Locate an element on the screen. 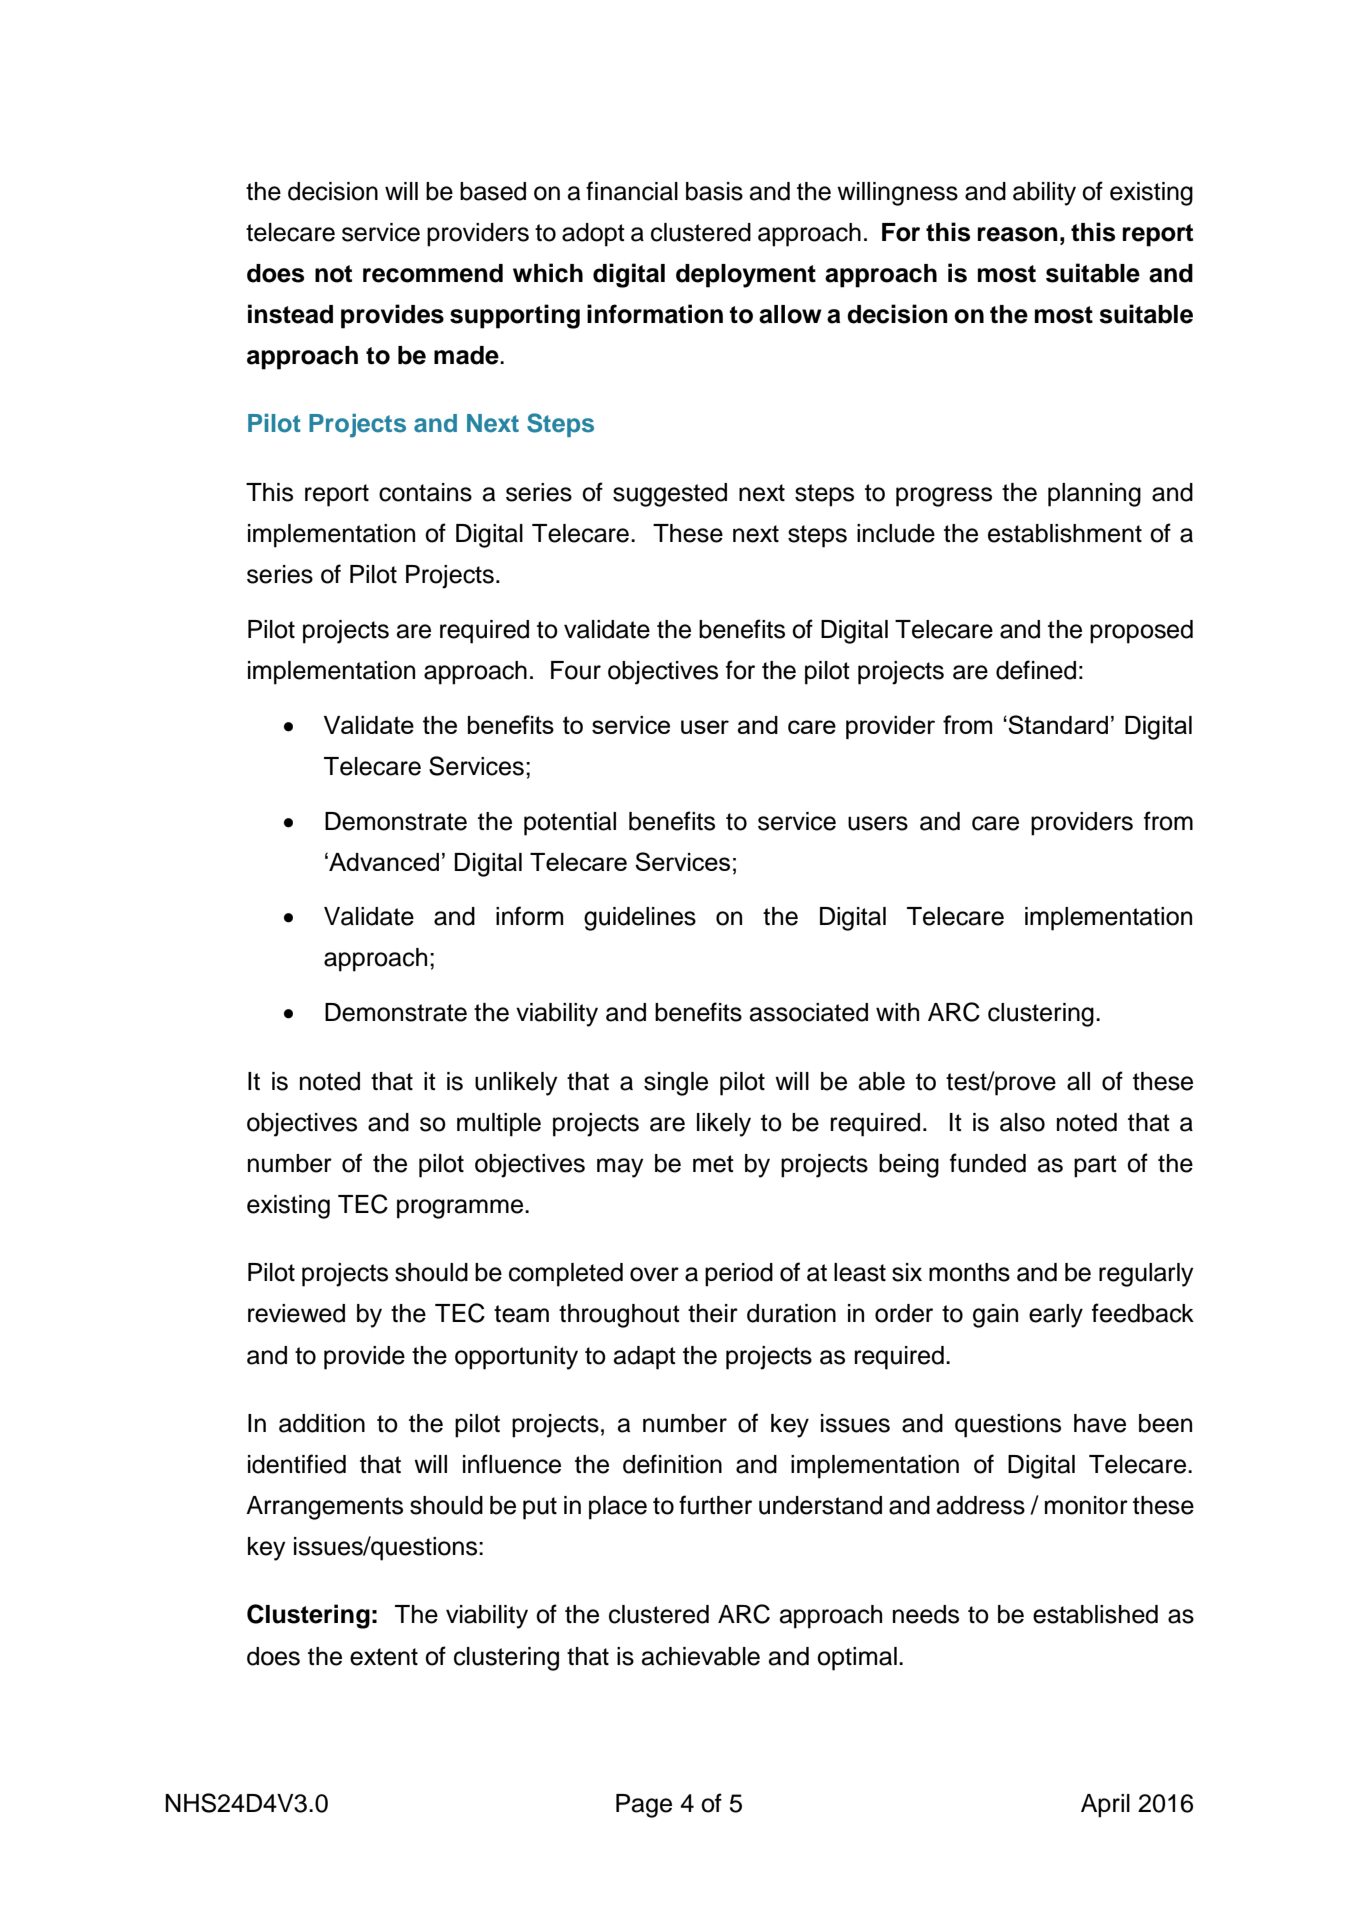  Standard is located at coordinates (1058, 724).
